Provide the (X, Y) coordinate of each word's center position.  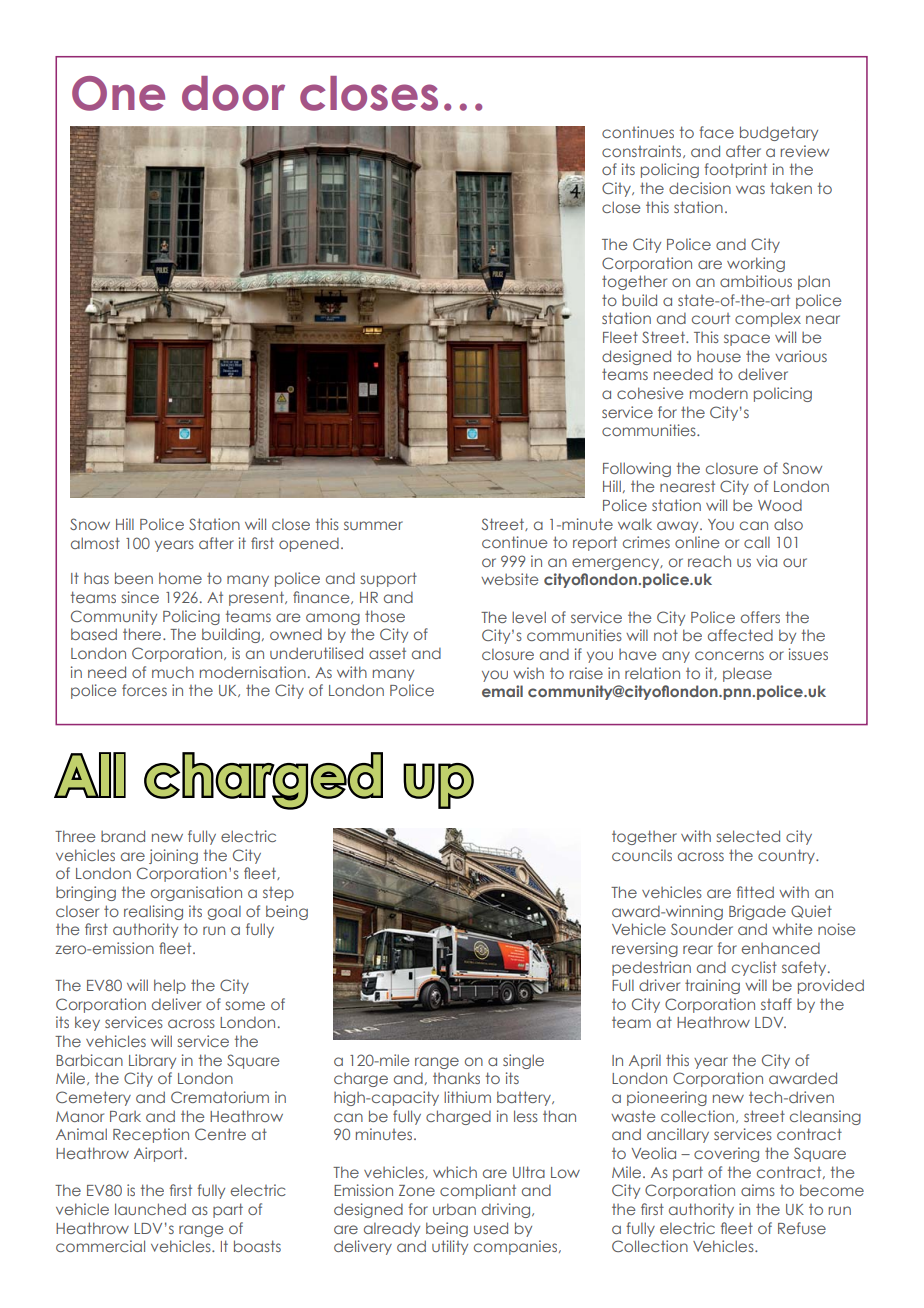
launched (150, 1209)
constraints (643, 151)
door (233, 93)
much (173, 672)
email (502, 691)
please (747, 674)
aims (758, 1190)
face (716, 132)
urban (454, 1209)
